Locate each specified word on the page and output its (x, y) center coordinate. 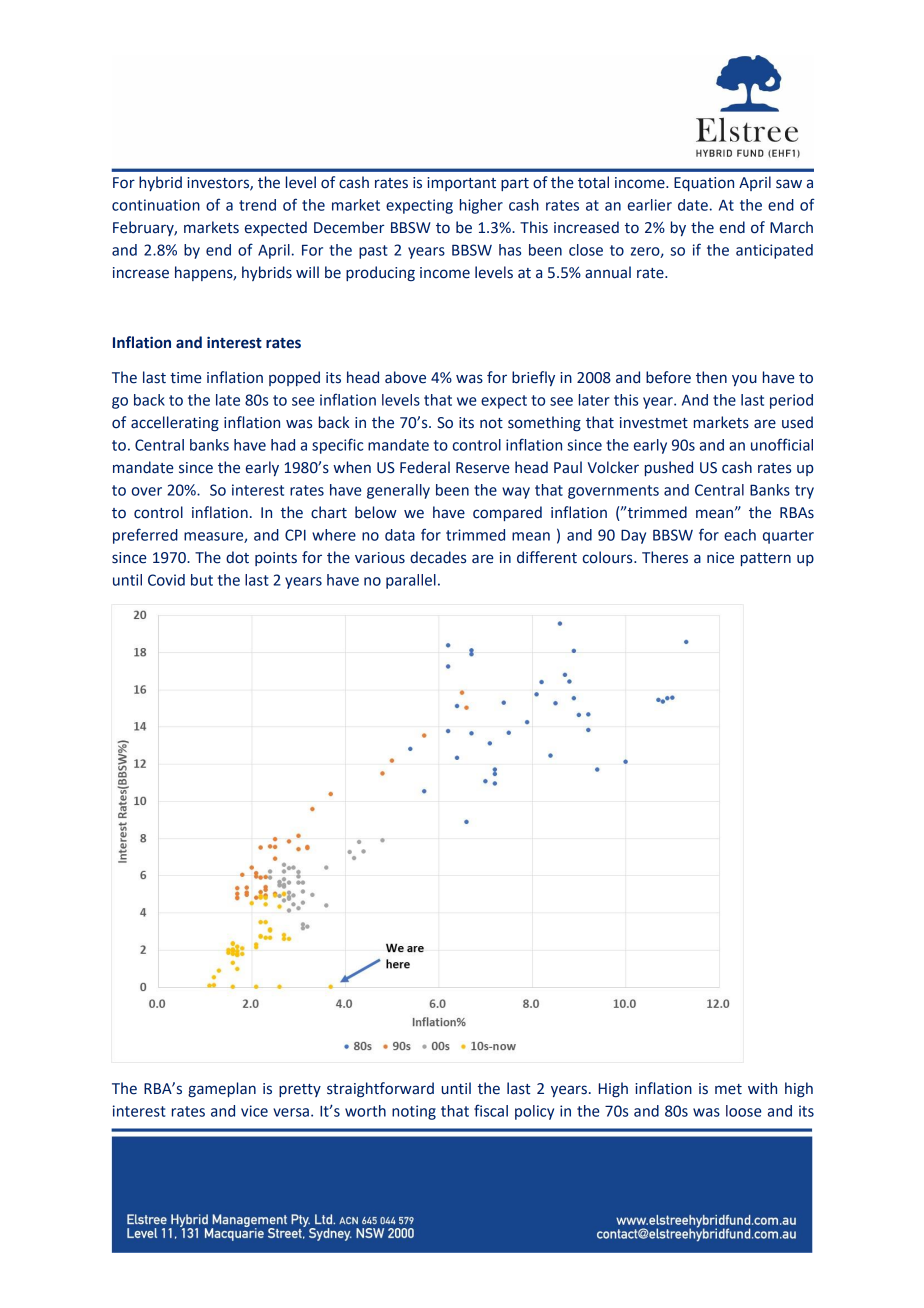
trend (257, 205)
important (461, 184)
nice (720, 558)
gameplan (222, 1089)
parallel (411, 581)
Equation (704, 184)
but (202, 580)
